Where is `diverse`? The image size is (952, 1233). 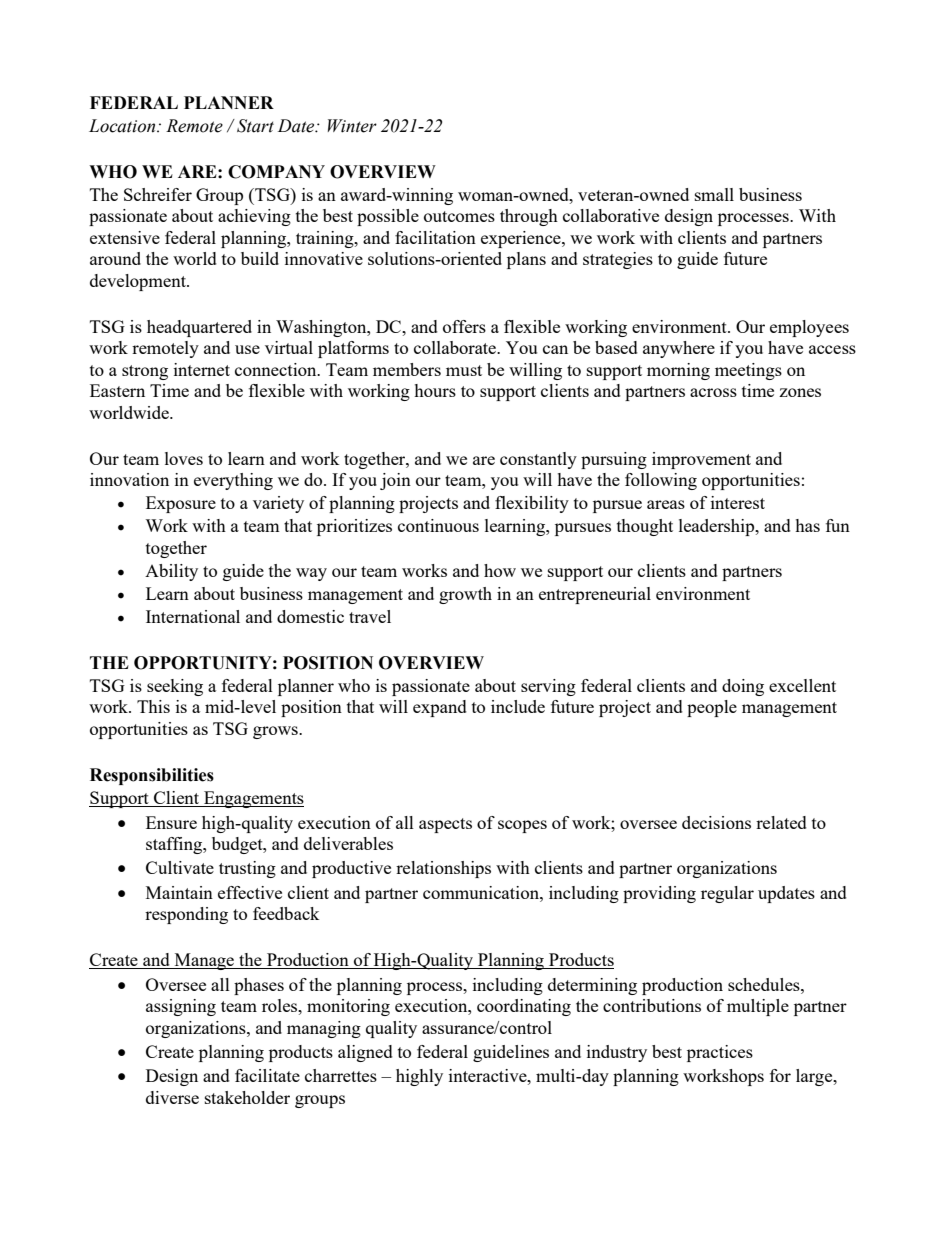 diverse is located at coordinates (172, 1097).
